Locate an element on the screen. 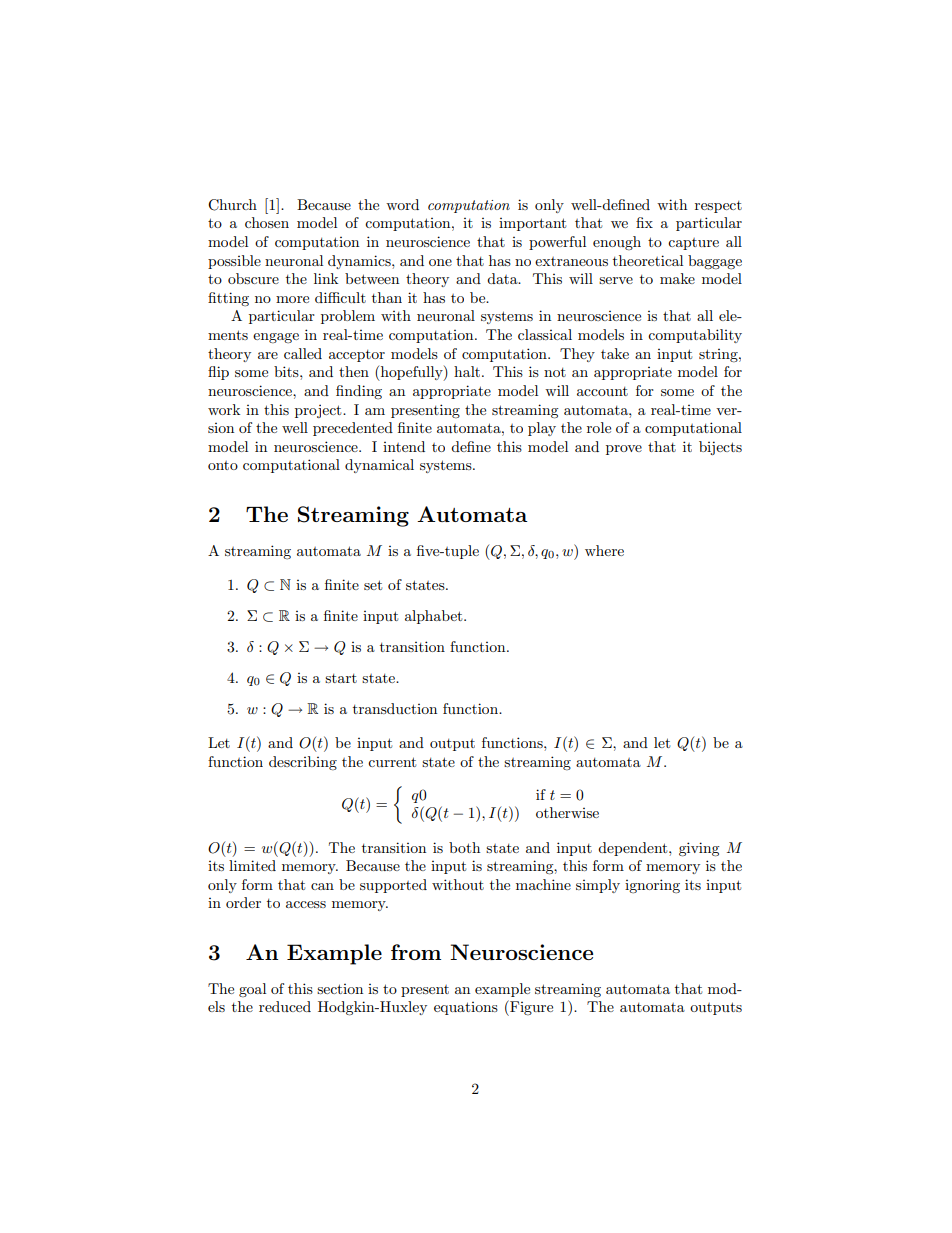 Image resolution: width=952 pixels, height=1233 pixels. giving is located at coordinates (699, 849).
